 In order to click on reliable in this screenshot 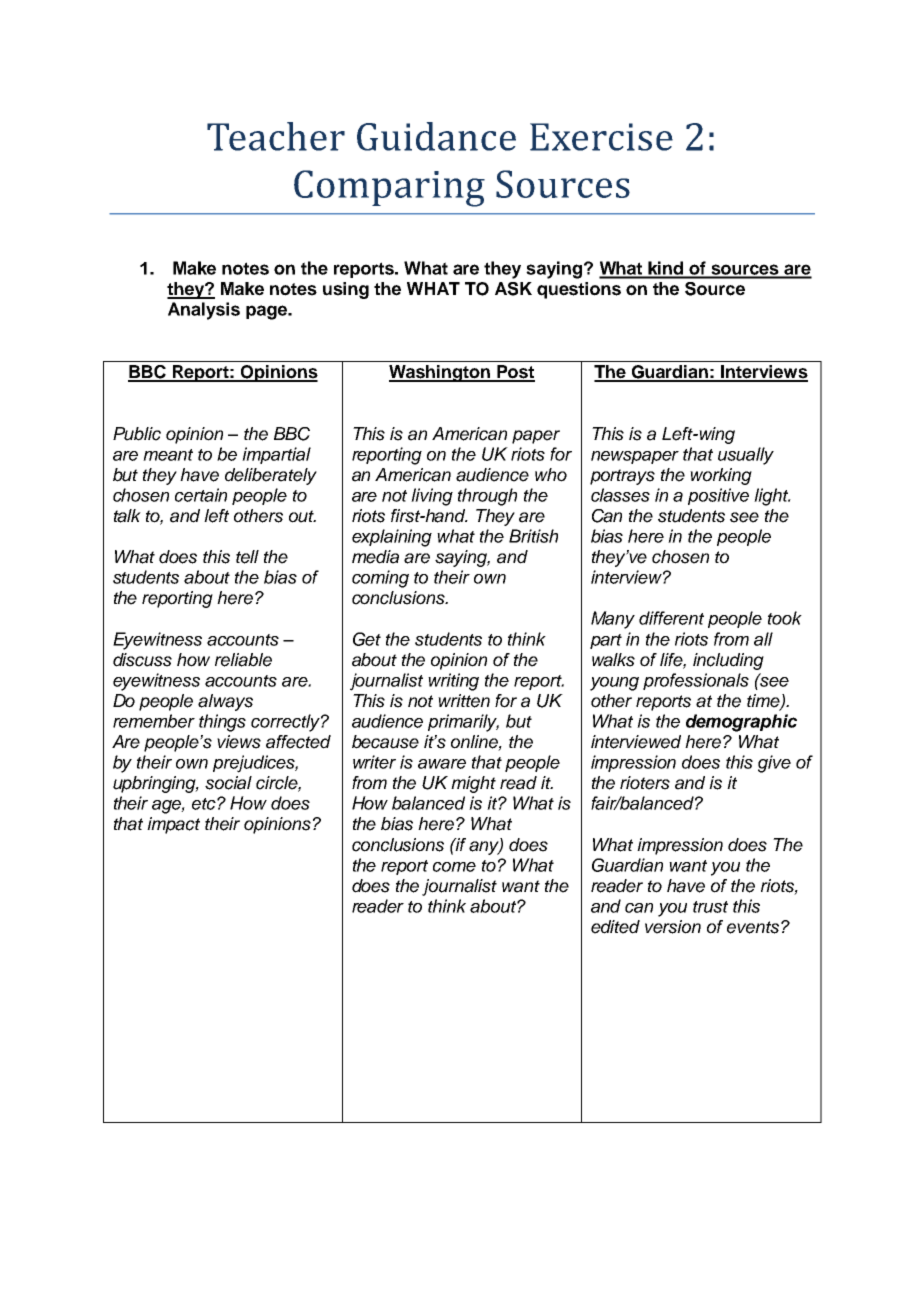, I will do `click(243, 660)`.
